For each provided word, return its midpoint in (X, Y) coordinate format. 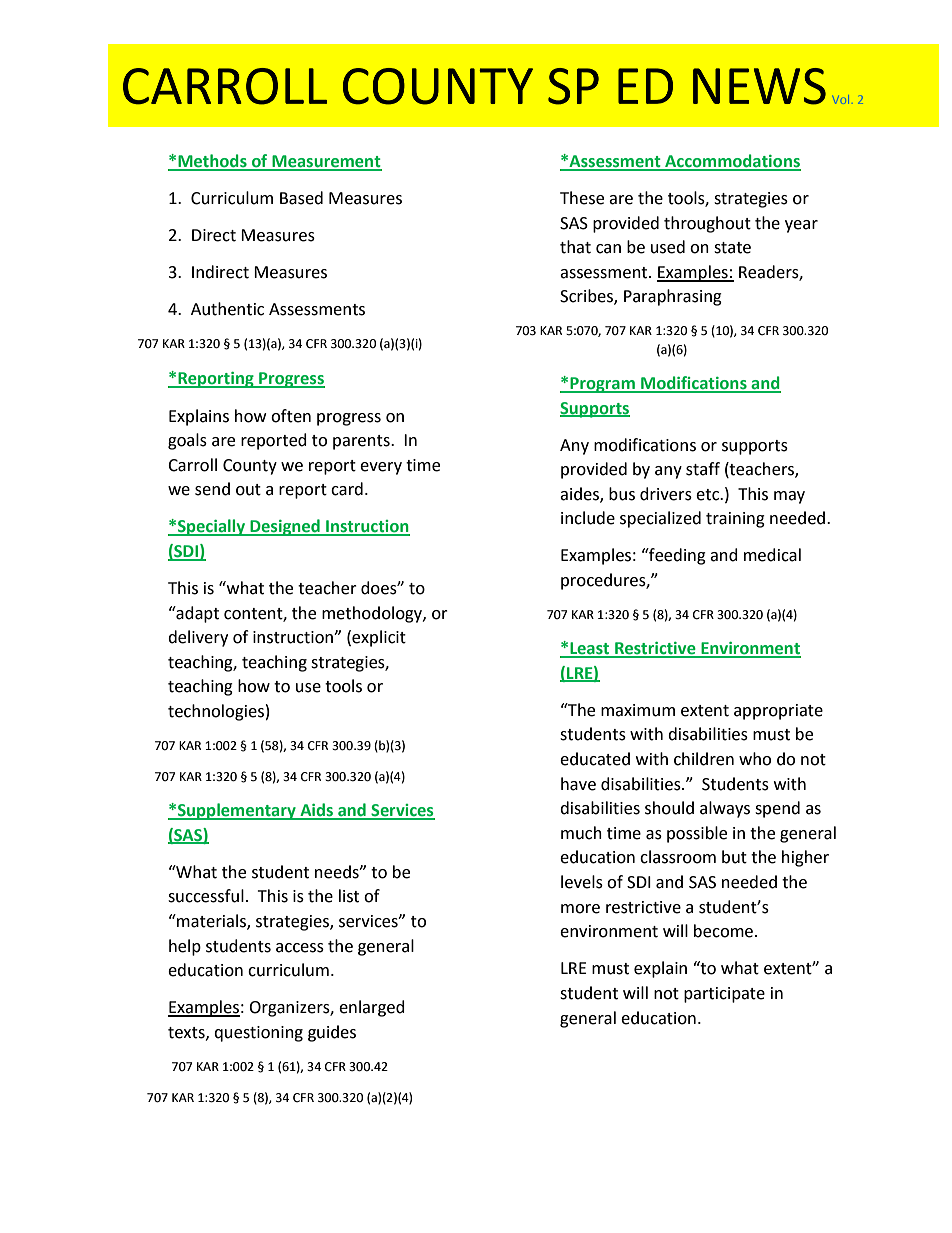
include (588, 518)
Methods (212, 162)
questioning (258, 1034)
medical (772, 555)
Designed (285, 527)
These (582, 198)
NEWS (759, 86)
